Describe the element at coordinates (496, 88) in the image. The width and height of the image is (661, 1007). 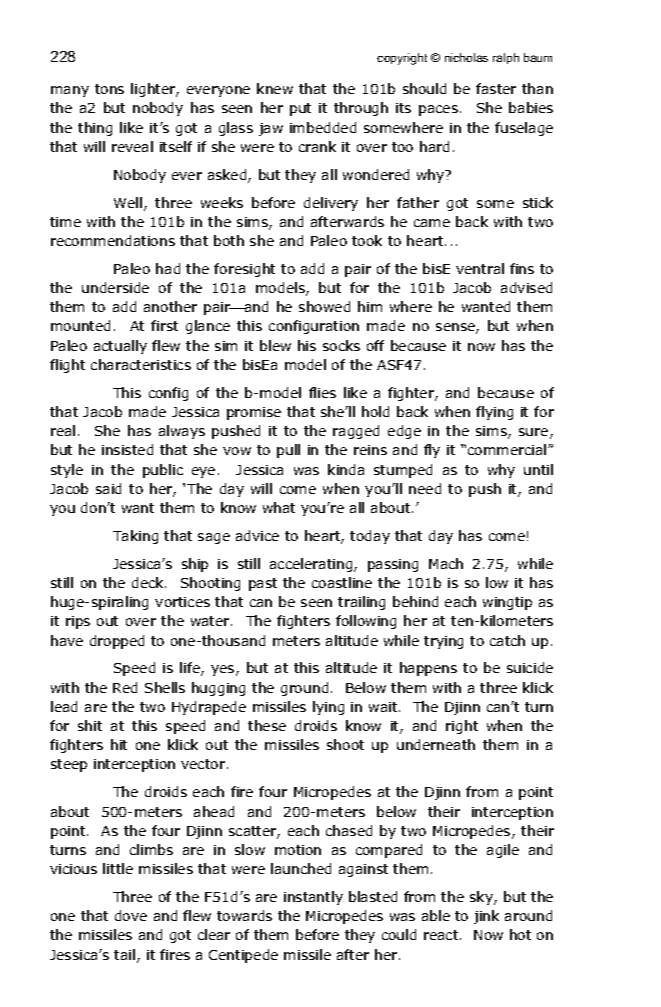
I see `faster` at that location.
